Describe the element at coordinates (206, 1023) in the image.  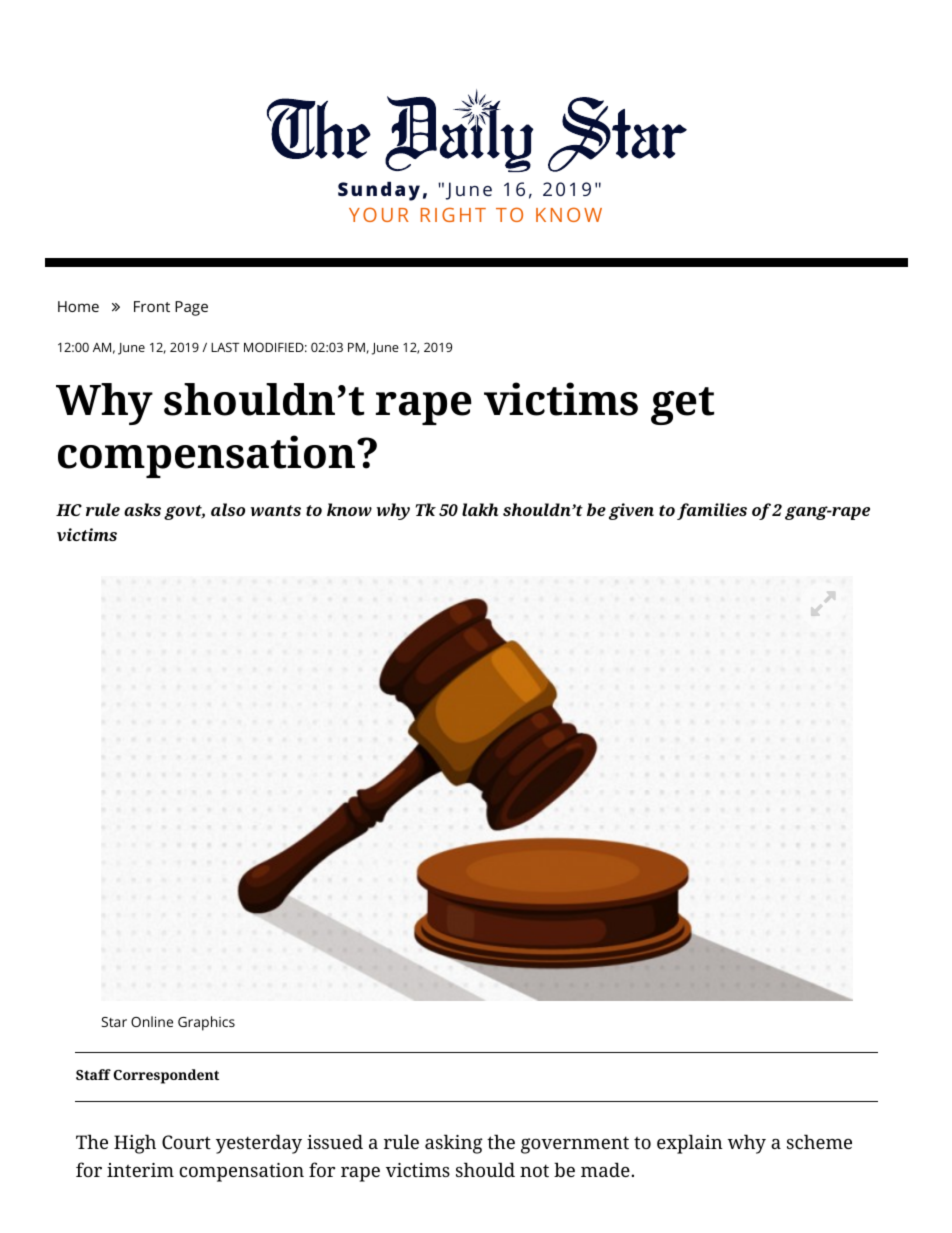
I see `Graphics` at that location.
